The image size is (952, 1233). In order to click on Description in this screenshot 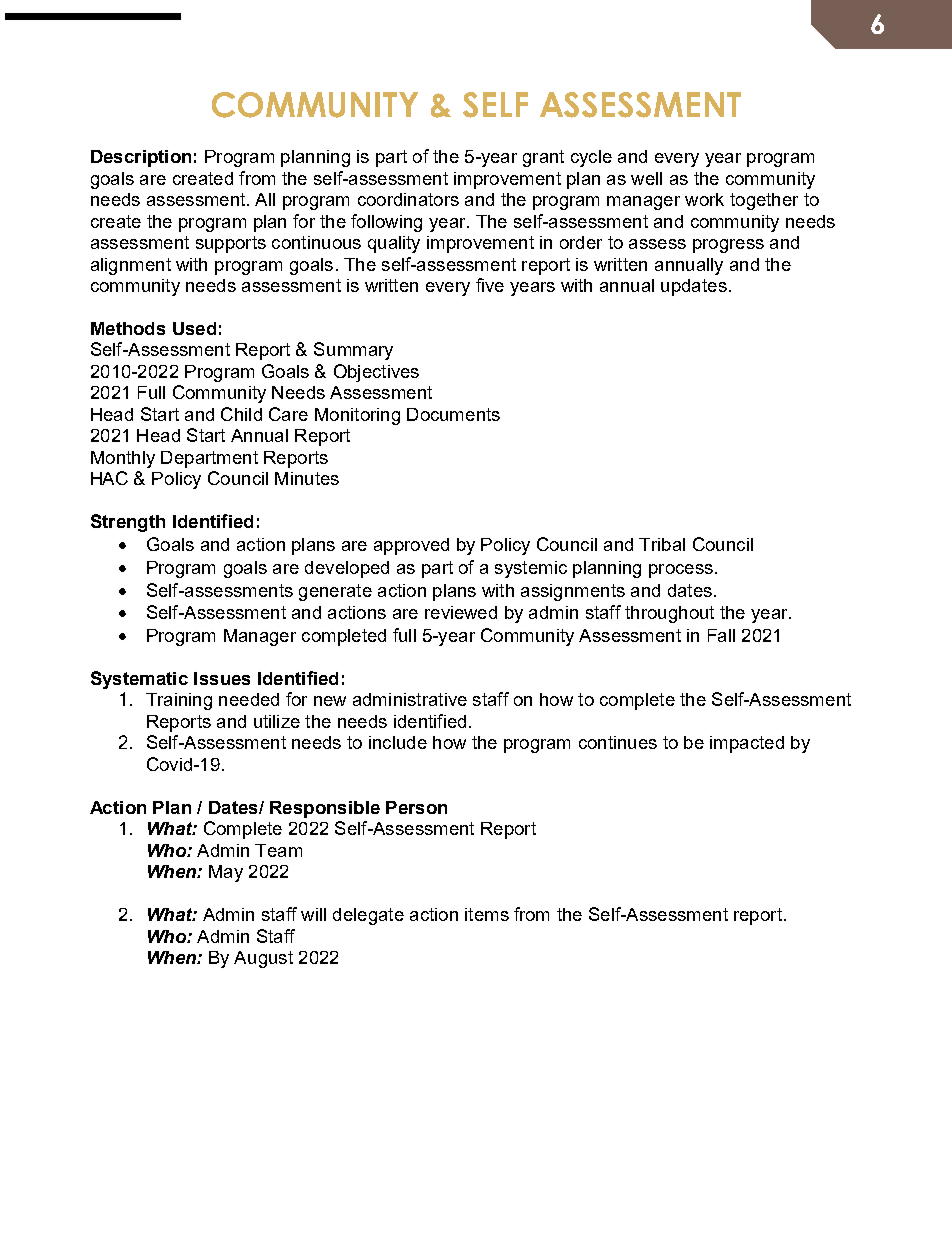, I will do `click(141, 158)`.
